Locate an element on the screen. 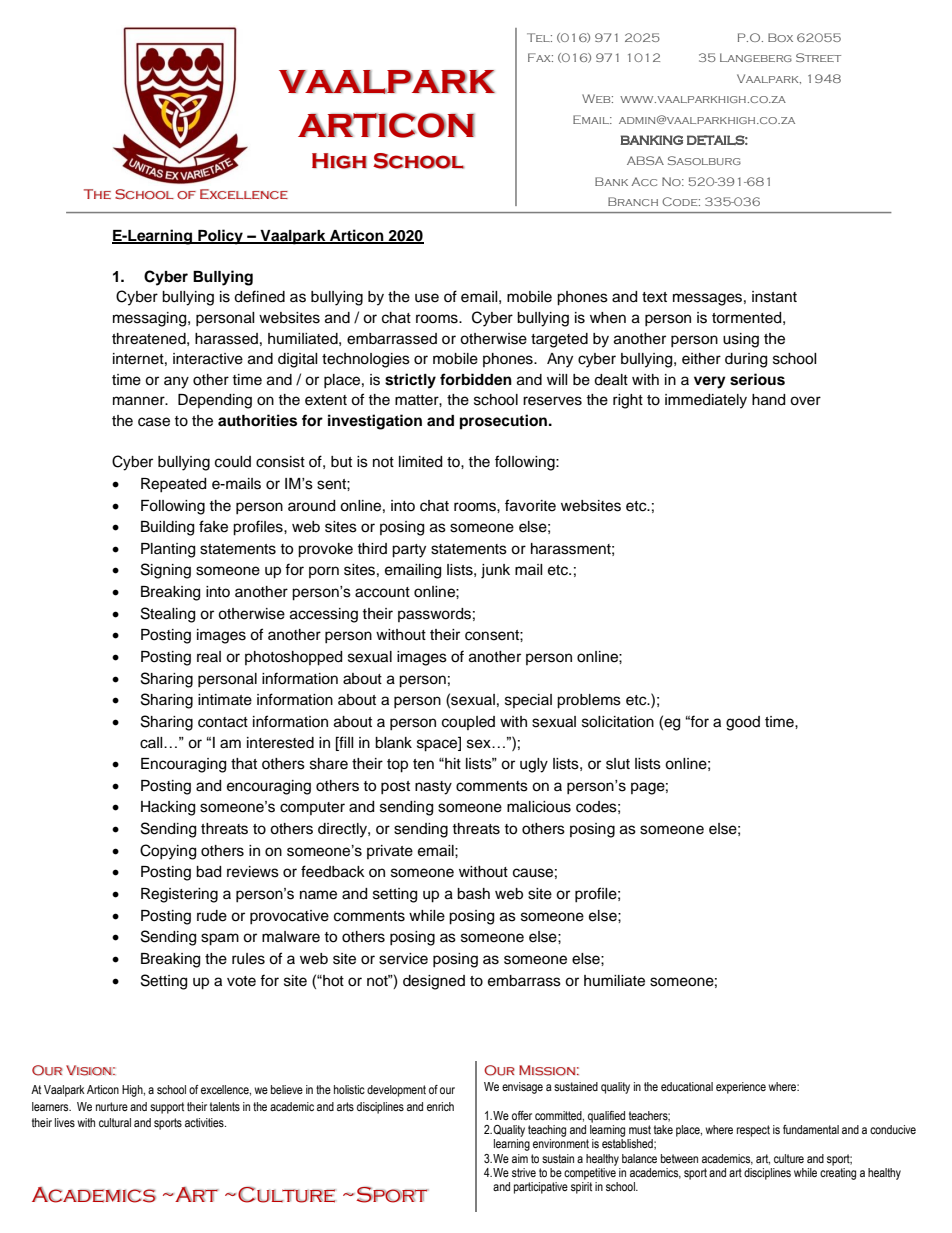  nasty is located at coordinates (433, 788).
